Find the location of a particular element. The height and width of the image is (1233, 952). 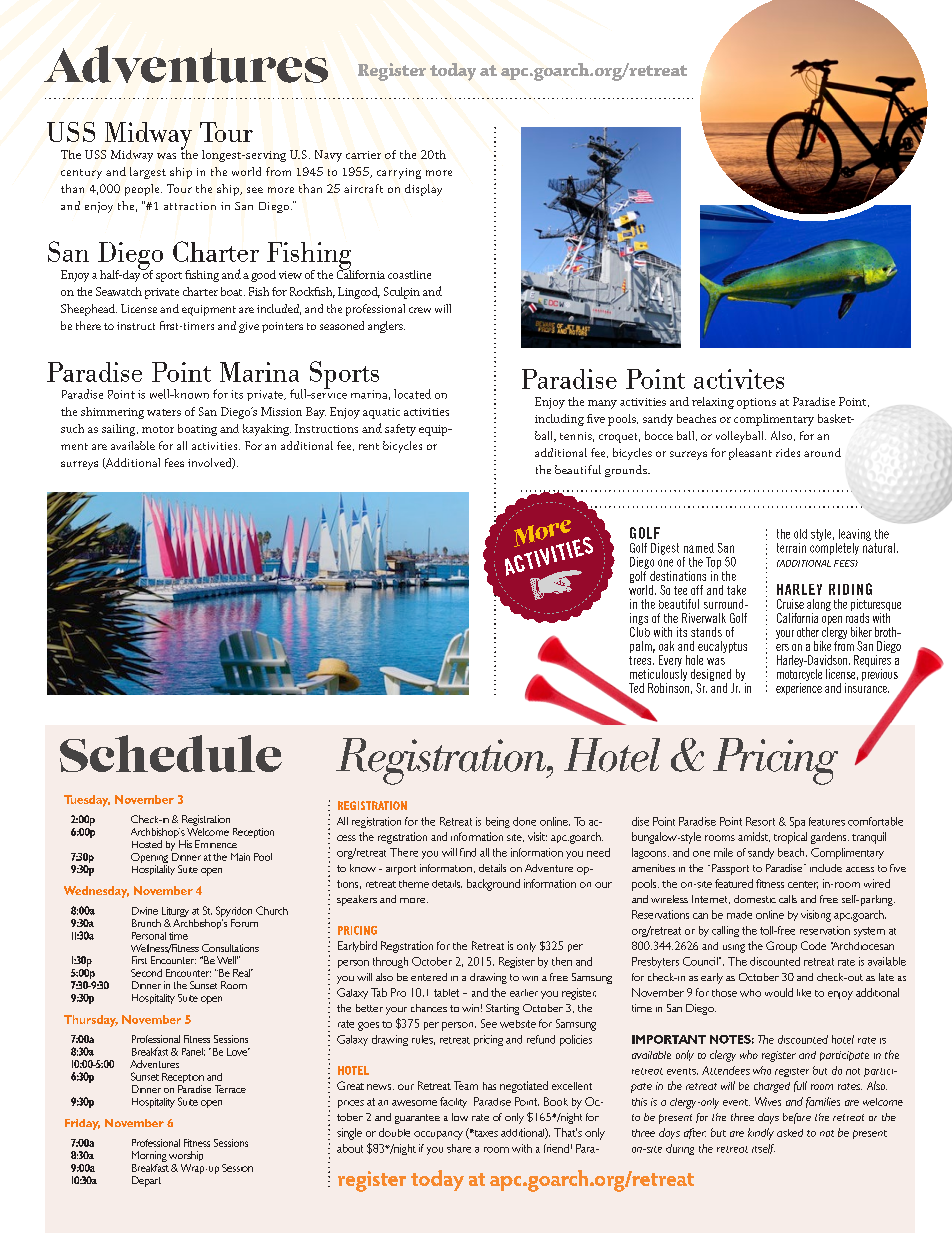

asked is located at coordinates (790, 1133).
